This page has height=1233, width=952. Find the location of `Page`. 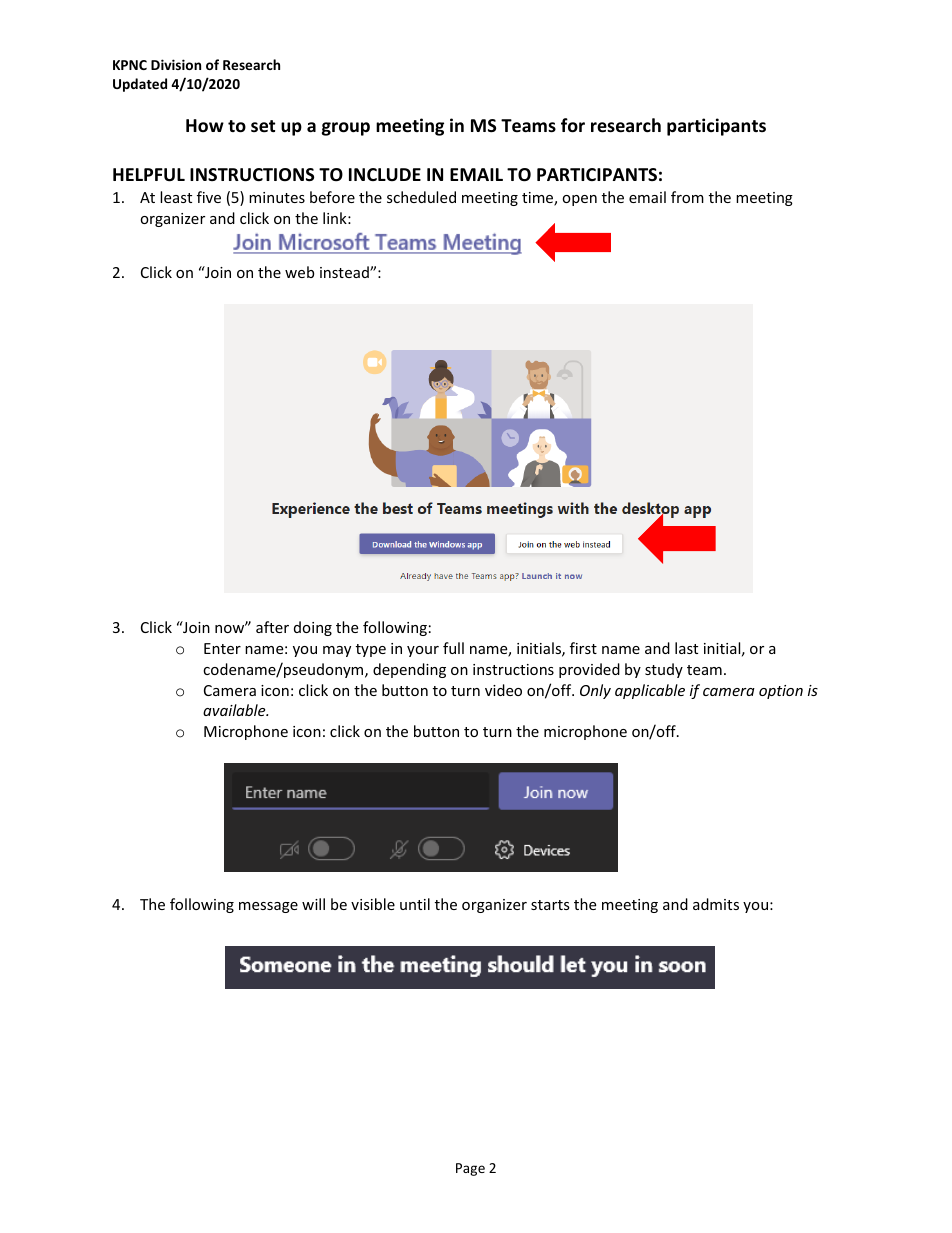

Page is located at coordinates (470, 1169).
